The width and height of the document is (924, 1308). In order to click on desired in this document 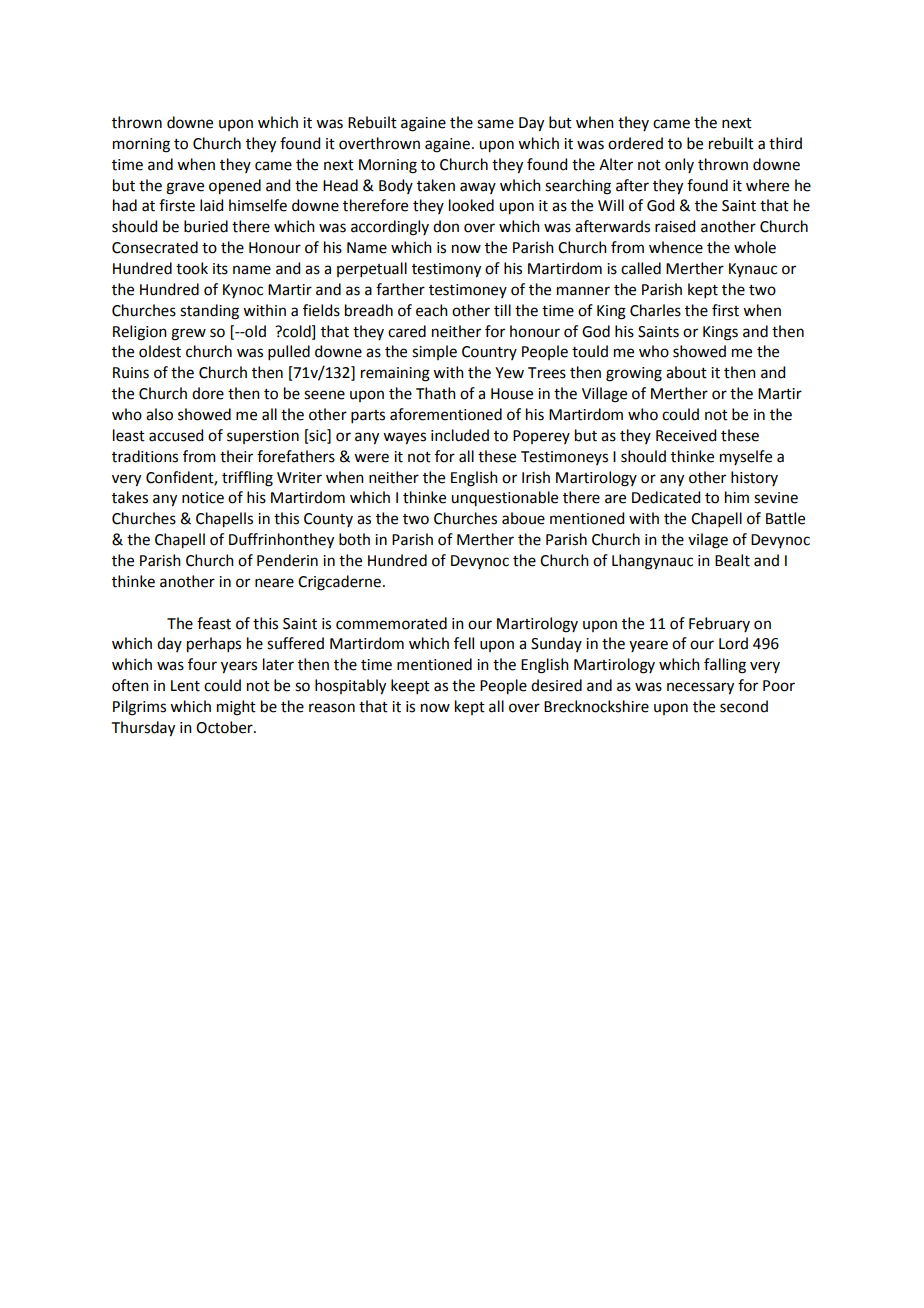, I will do `click(556, 685)`.
